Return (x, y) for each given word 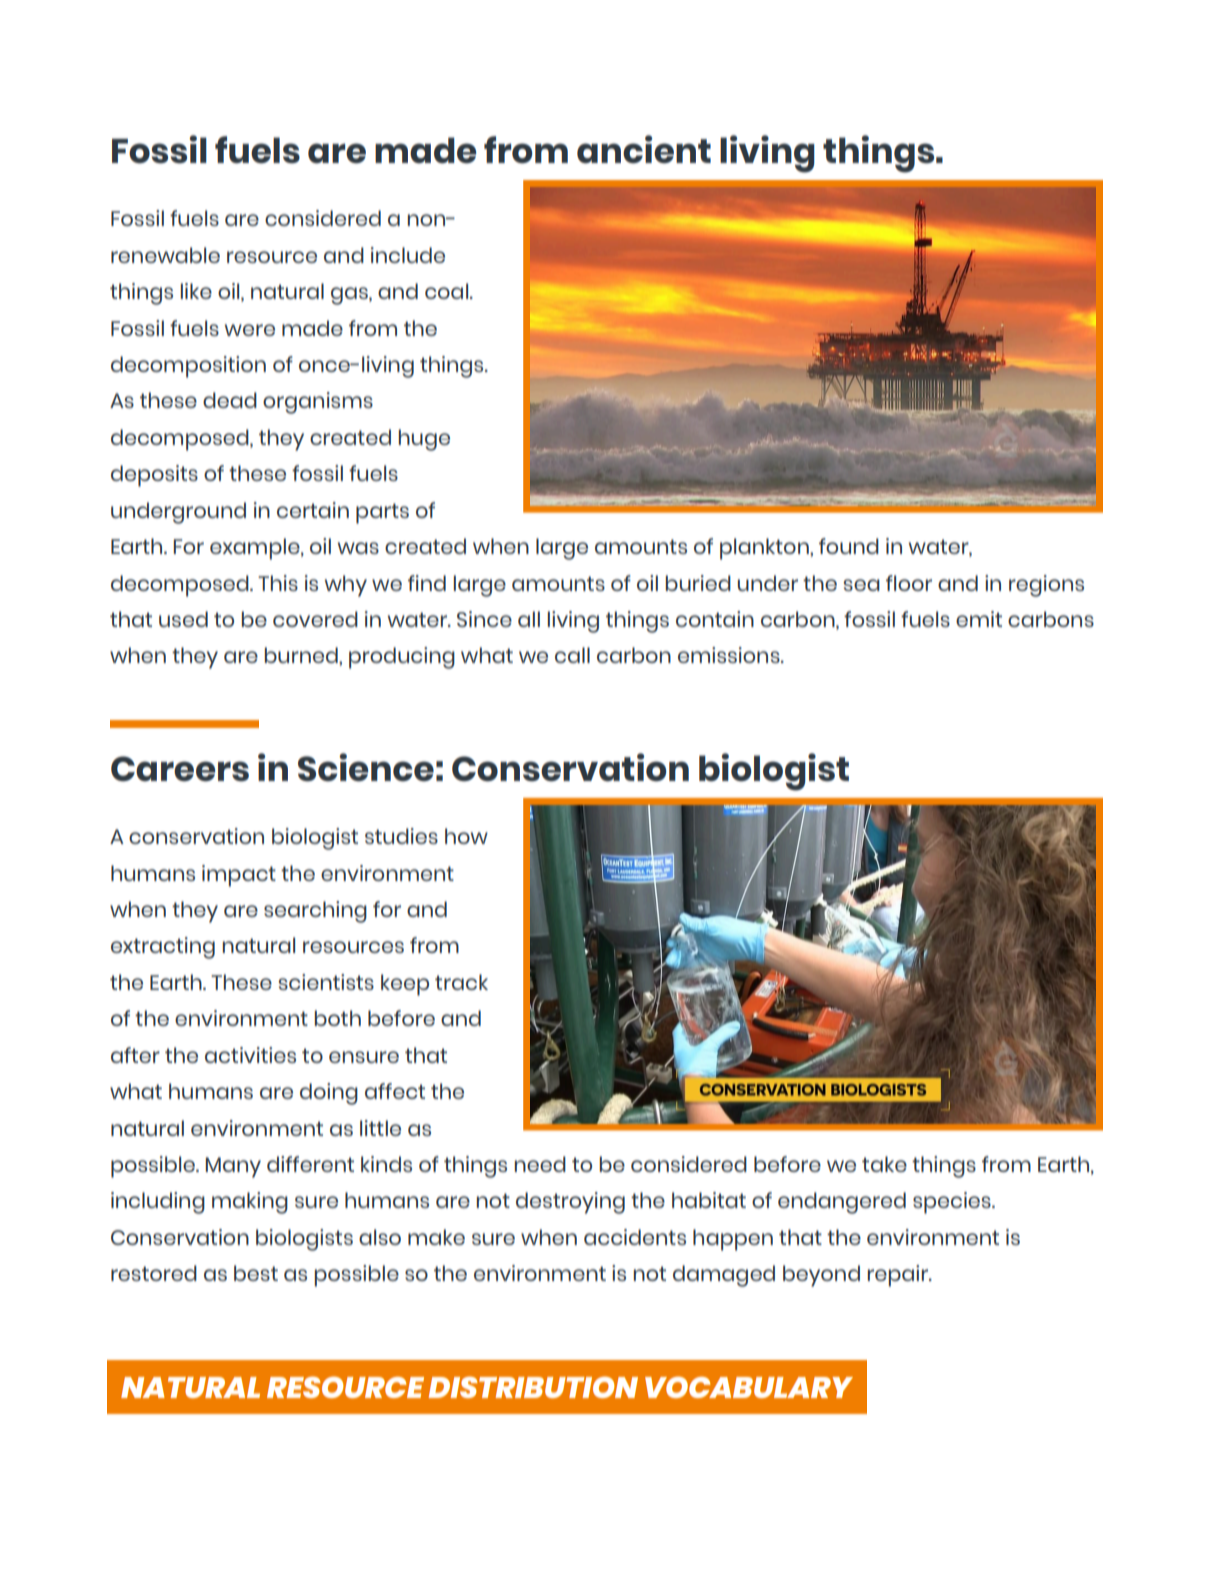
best (256, 1273)
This (278, 583)
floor (909, 583)
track (461, 982)
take (884, 1164)
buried (698, 583)
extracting (163, 948)
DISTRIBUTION (533, 1387)
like (196, 291)
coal (448, 291)
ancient (644, 149)
